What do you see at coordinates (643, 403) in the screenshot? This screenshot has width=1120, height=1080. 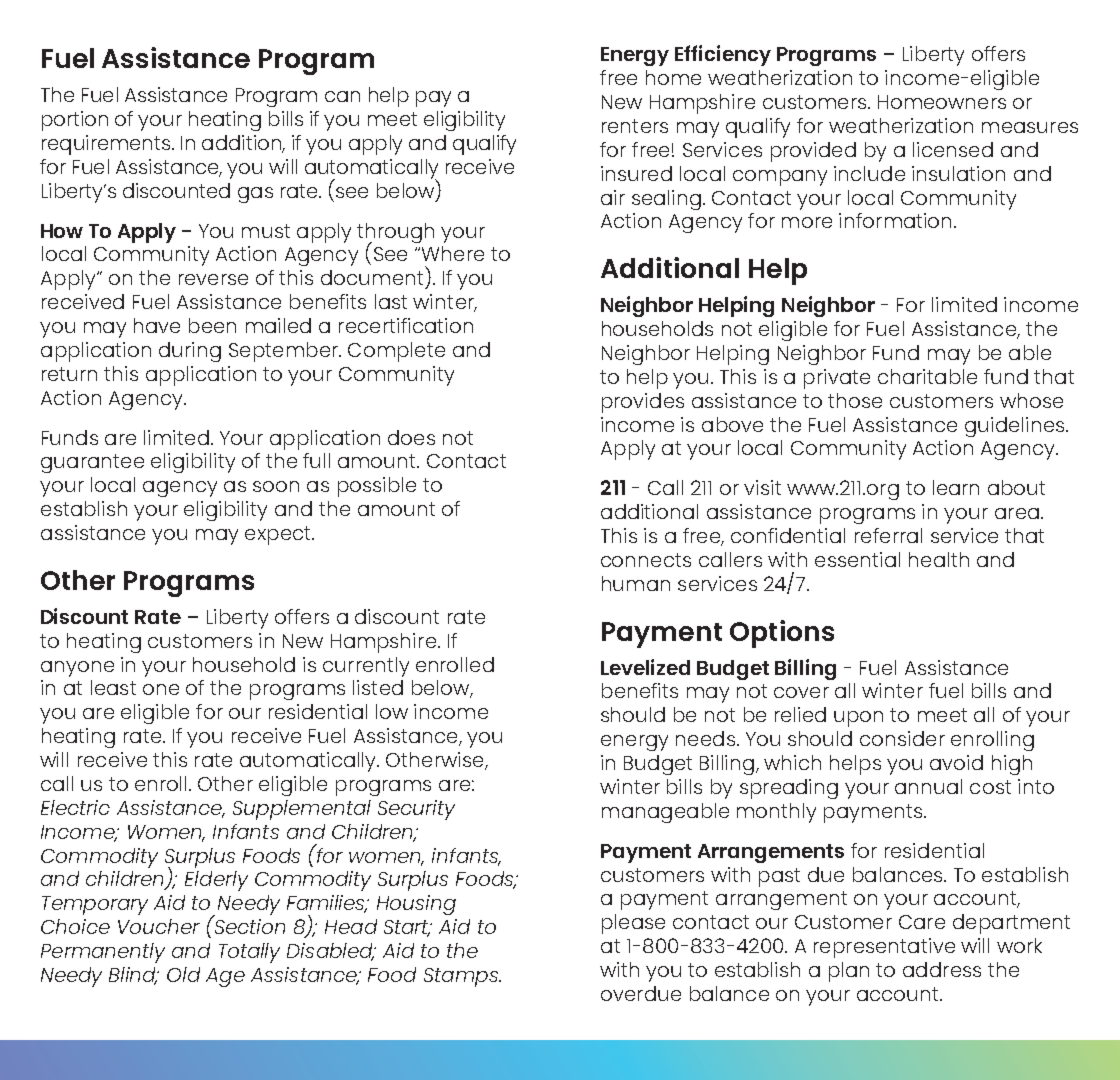 I see `provides` at bounding box center [643, 403].
